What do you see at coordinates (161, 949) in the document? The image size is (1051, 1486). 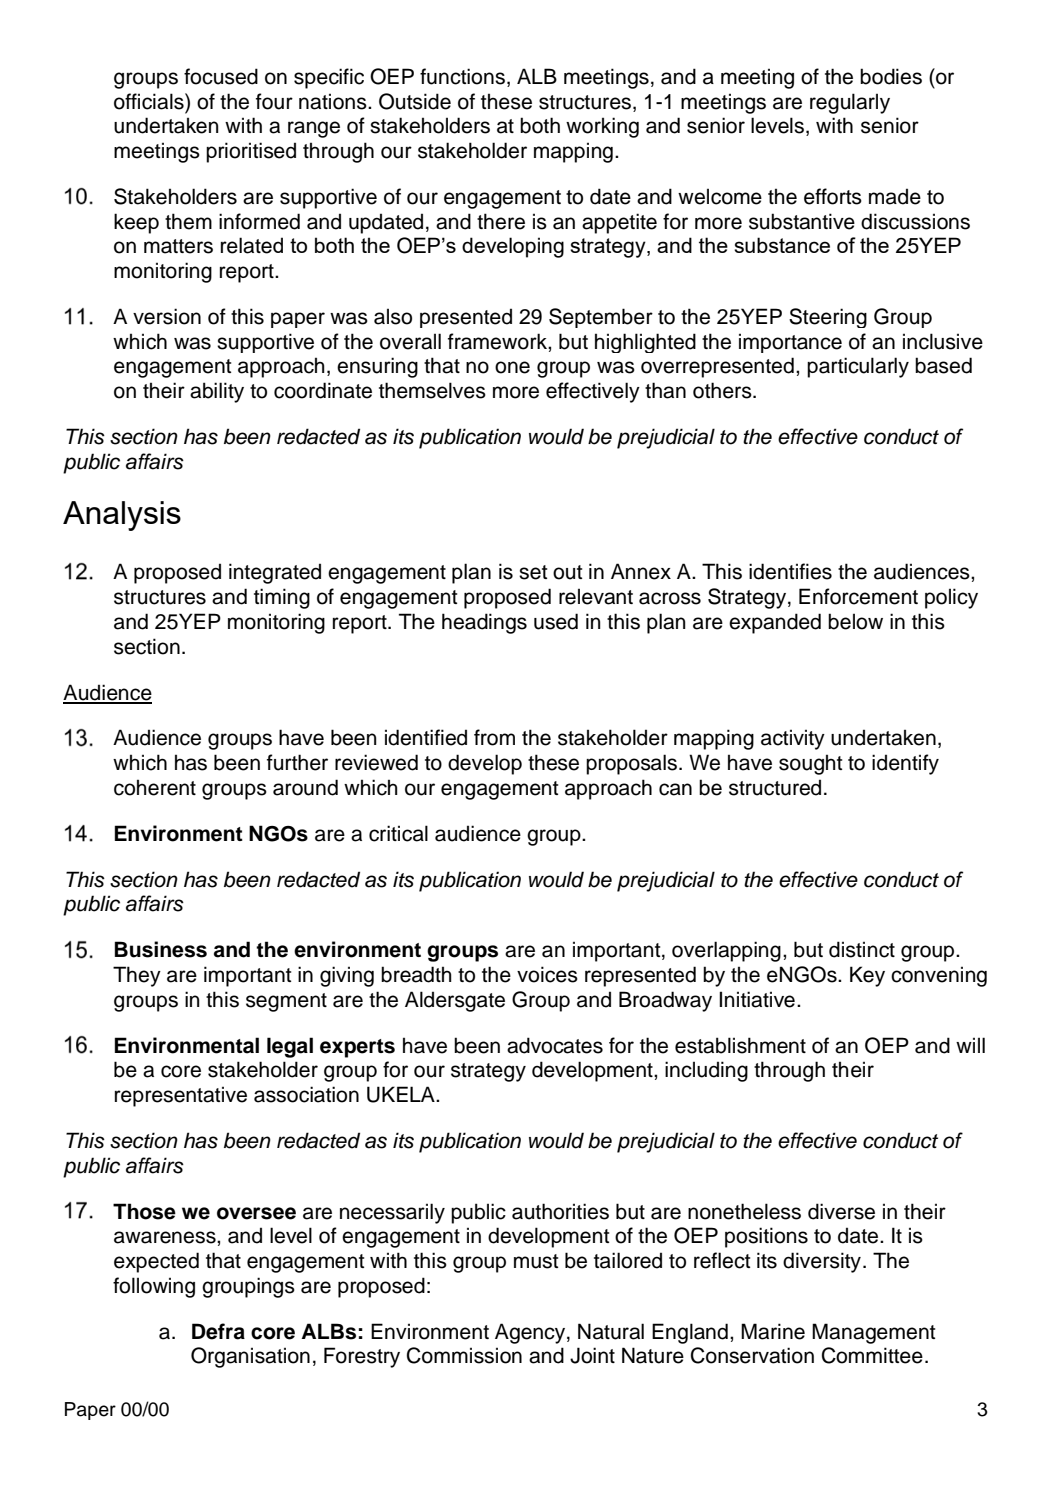 I see `Business` at bounding box center [161, 949].
